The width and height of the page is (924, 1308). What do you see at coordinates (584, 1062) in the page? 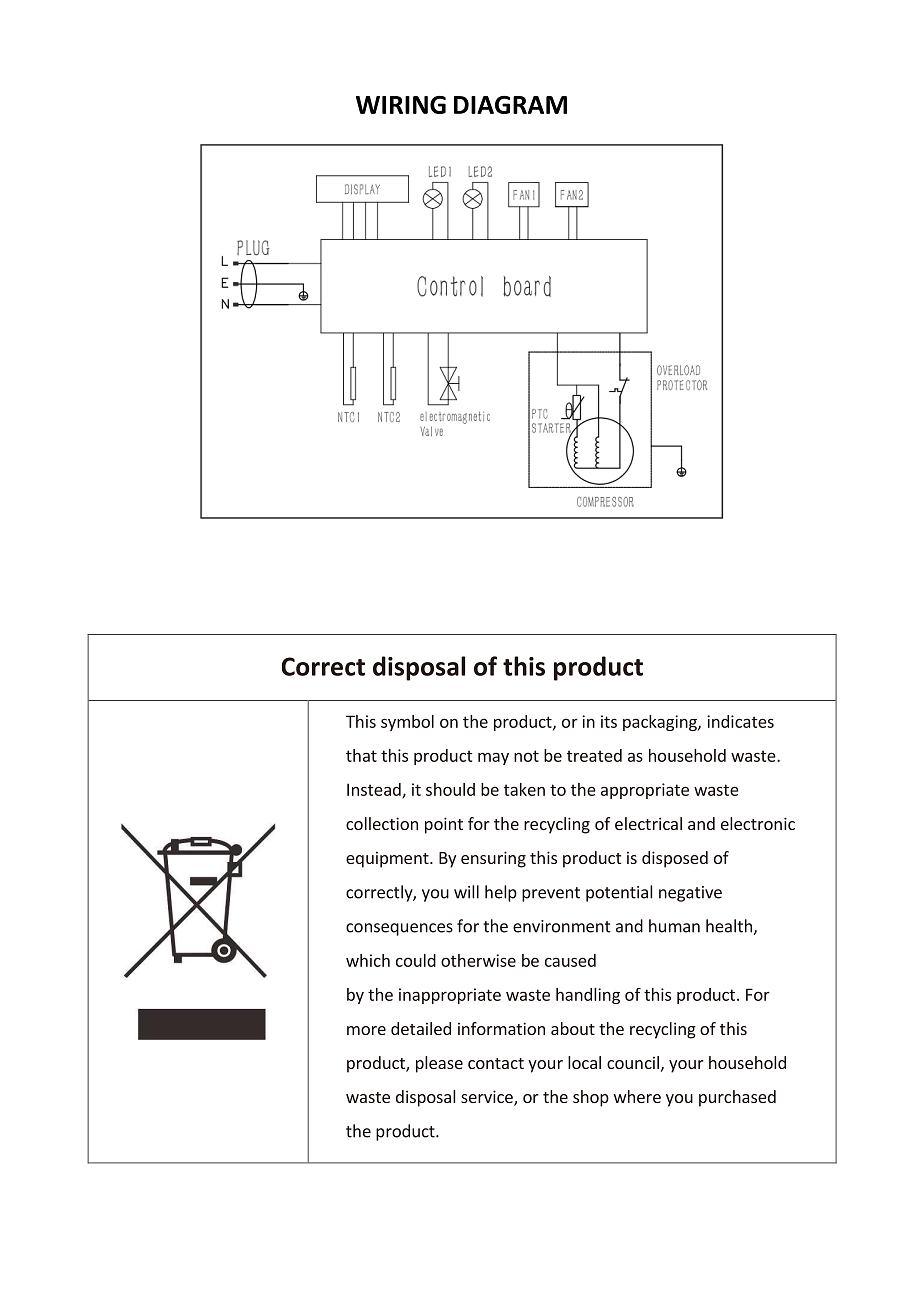
I see `local` at bounding box center [584, 1062].
